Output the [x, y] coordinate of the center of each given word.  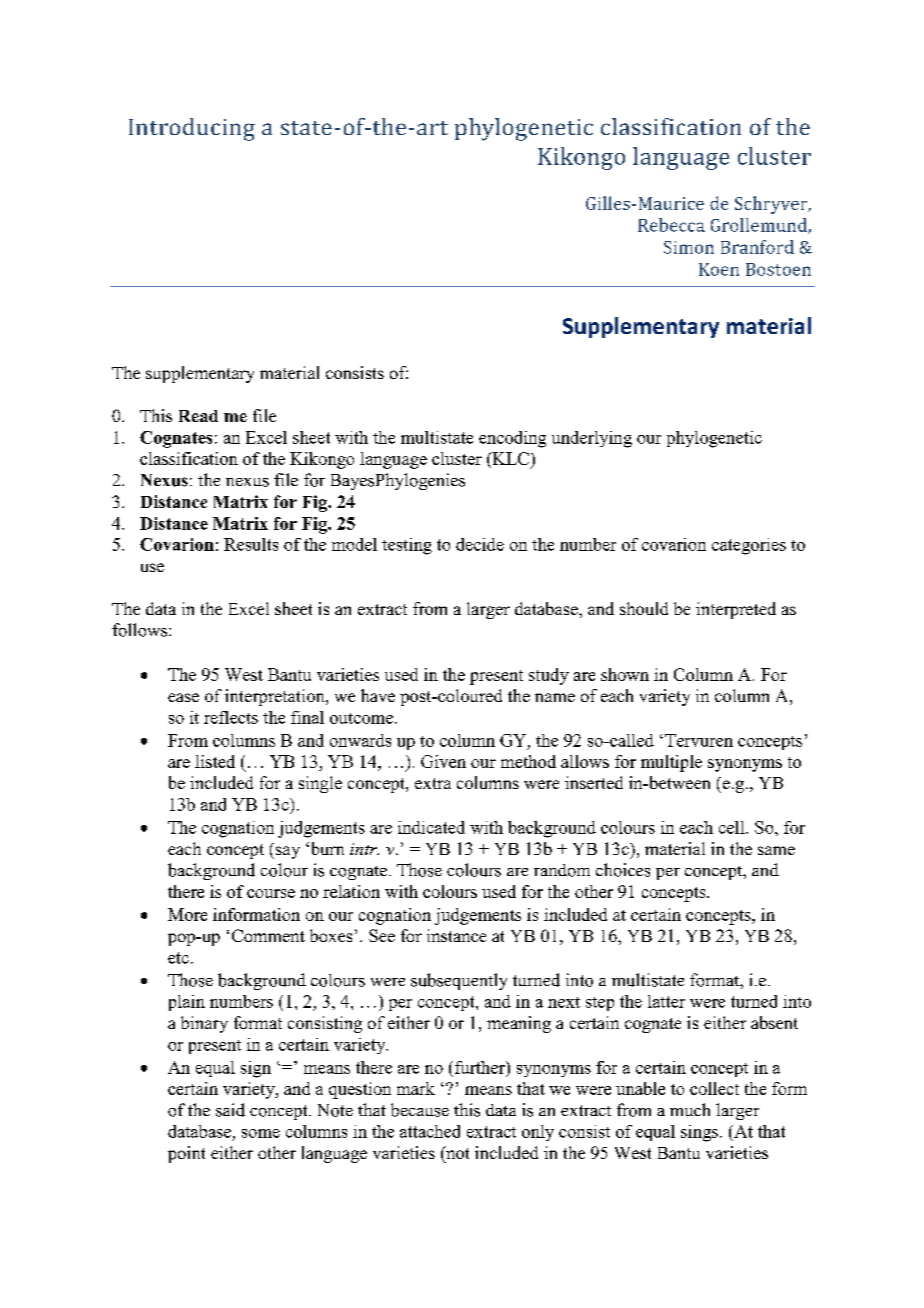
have [378, 695]
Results [251, 544]
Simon [689, 247]
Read [198, 416]
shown [625, 674]
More [187, 914]
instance [456, 935]
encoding [512, 439]
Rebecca [671, 225]
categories [749, 546]
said [230, 1110]
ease [183, 697]
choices [623, 870]
